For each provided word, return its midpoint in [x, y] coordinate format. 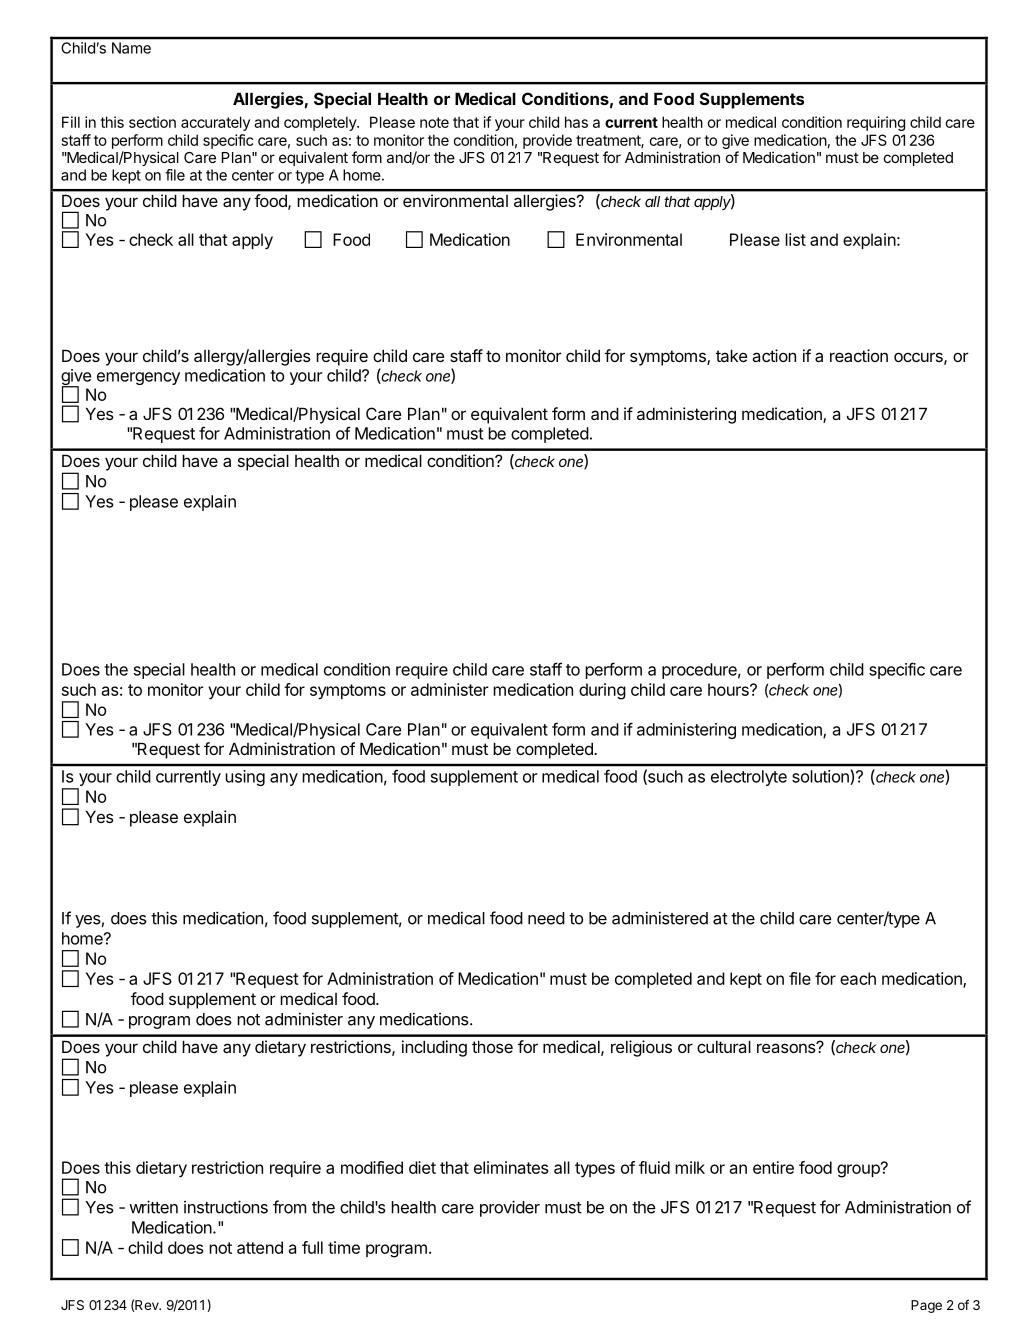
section [152, 122]
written [153, 1207]
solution [821, 777]
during [602, 691]
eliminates [511, 1167]
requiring [876, 123]
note [434, 122]
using [245, 778]
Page [926, 1306]
